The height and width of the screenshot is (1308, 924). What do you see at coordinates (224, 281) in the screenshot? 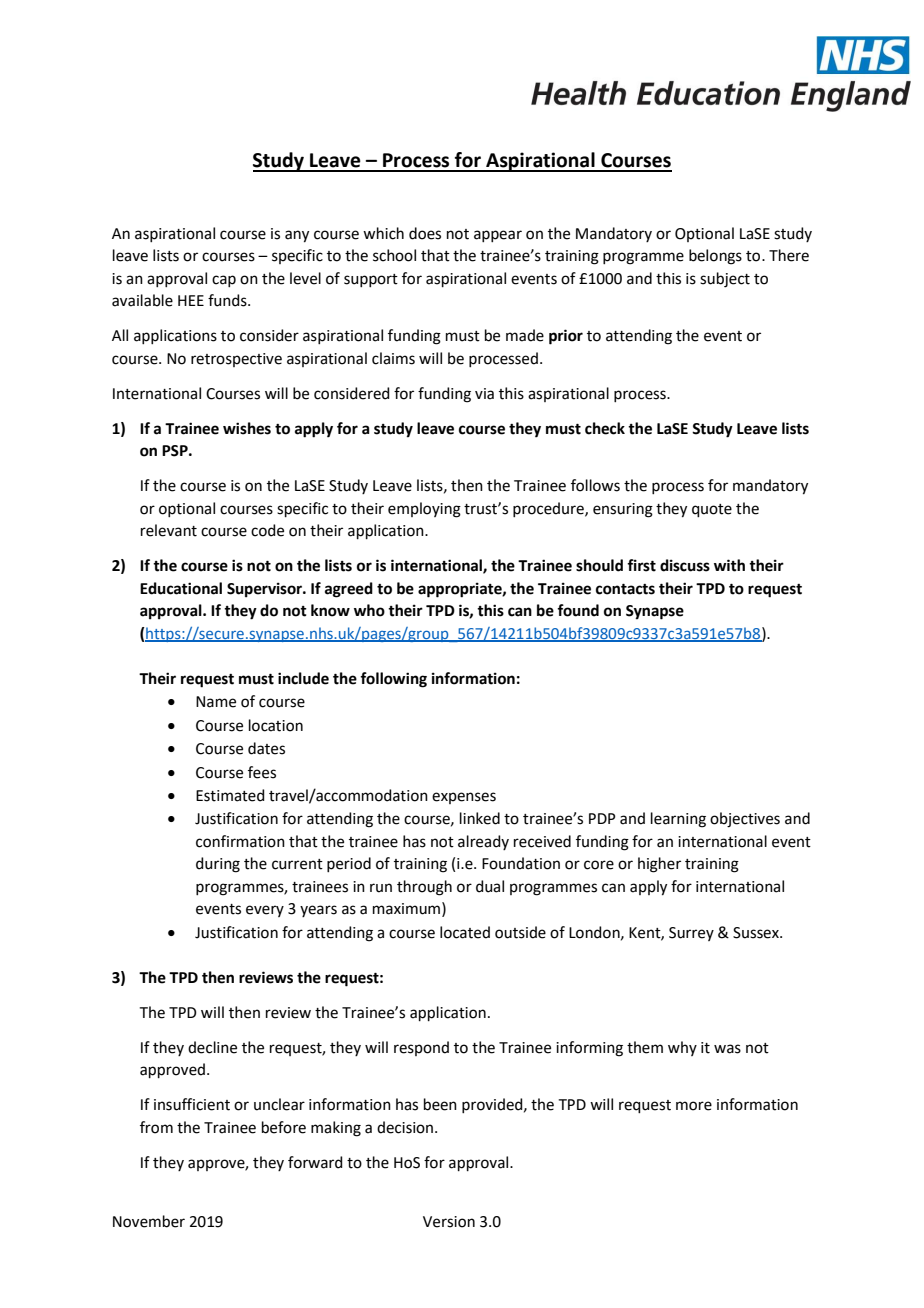
I see `cap` at bounding box center [224, 281].
